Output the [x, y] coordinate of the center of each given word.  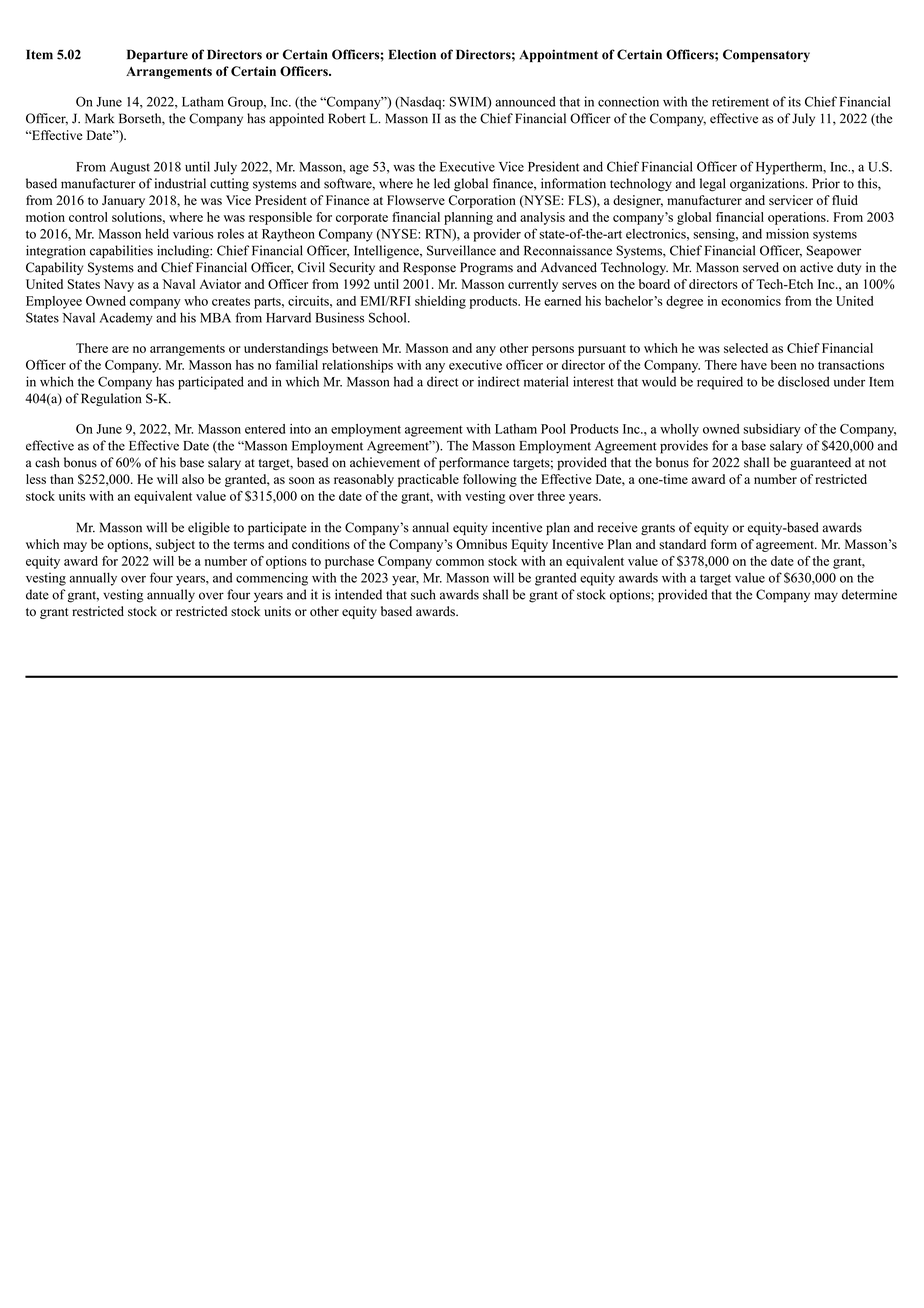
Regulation [111, 399]
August [130, 168]
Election [412, 54]
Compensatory [766, 55]
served [761, 267]
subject [175, 545]
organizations [768, 185]
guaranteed [820, 463]
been [784, 365]
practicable [428, 480]
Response [429, 268]
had [403, 381]
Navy [119, 285]
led [442, 183]
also [193, 479]
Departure [157, 55]
